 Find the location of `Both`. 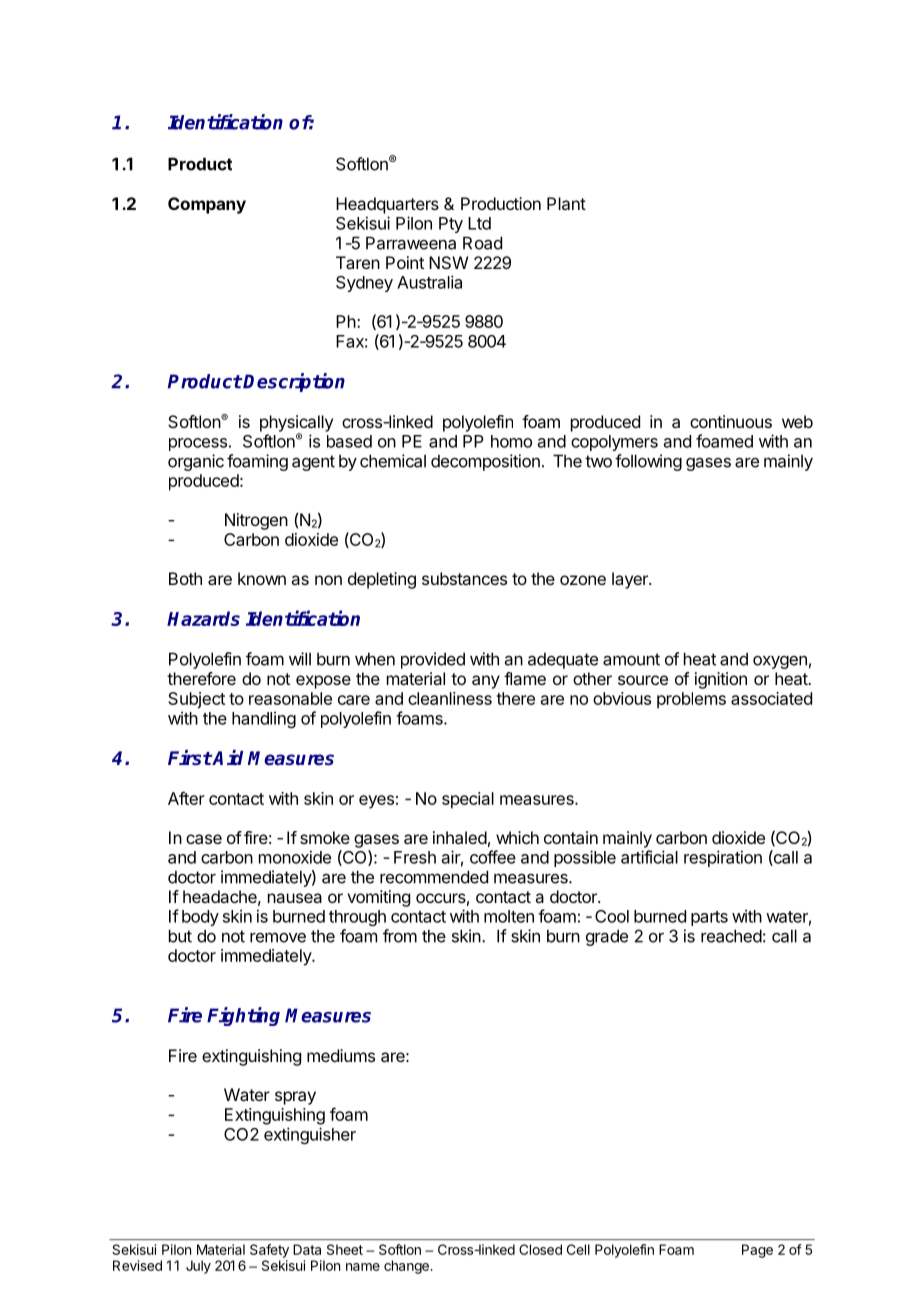

Both is located at coordinates (185, 578).
